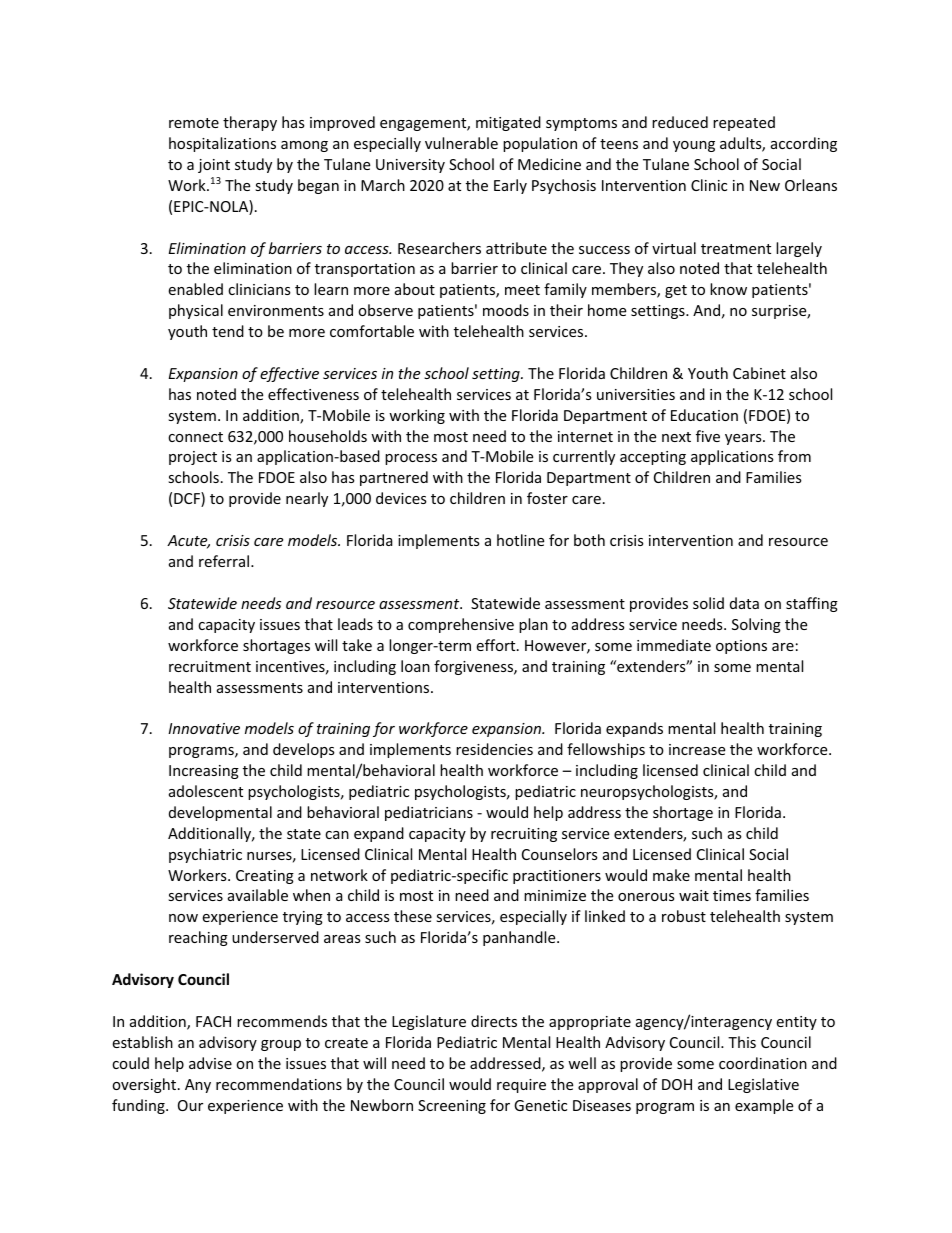 The image size is (952, 1233). What do you see at coordinates (210, 666) in the document?
I see `recruitment` at bounding box center [210, 666].
